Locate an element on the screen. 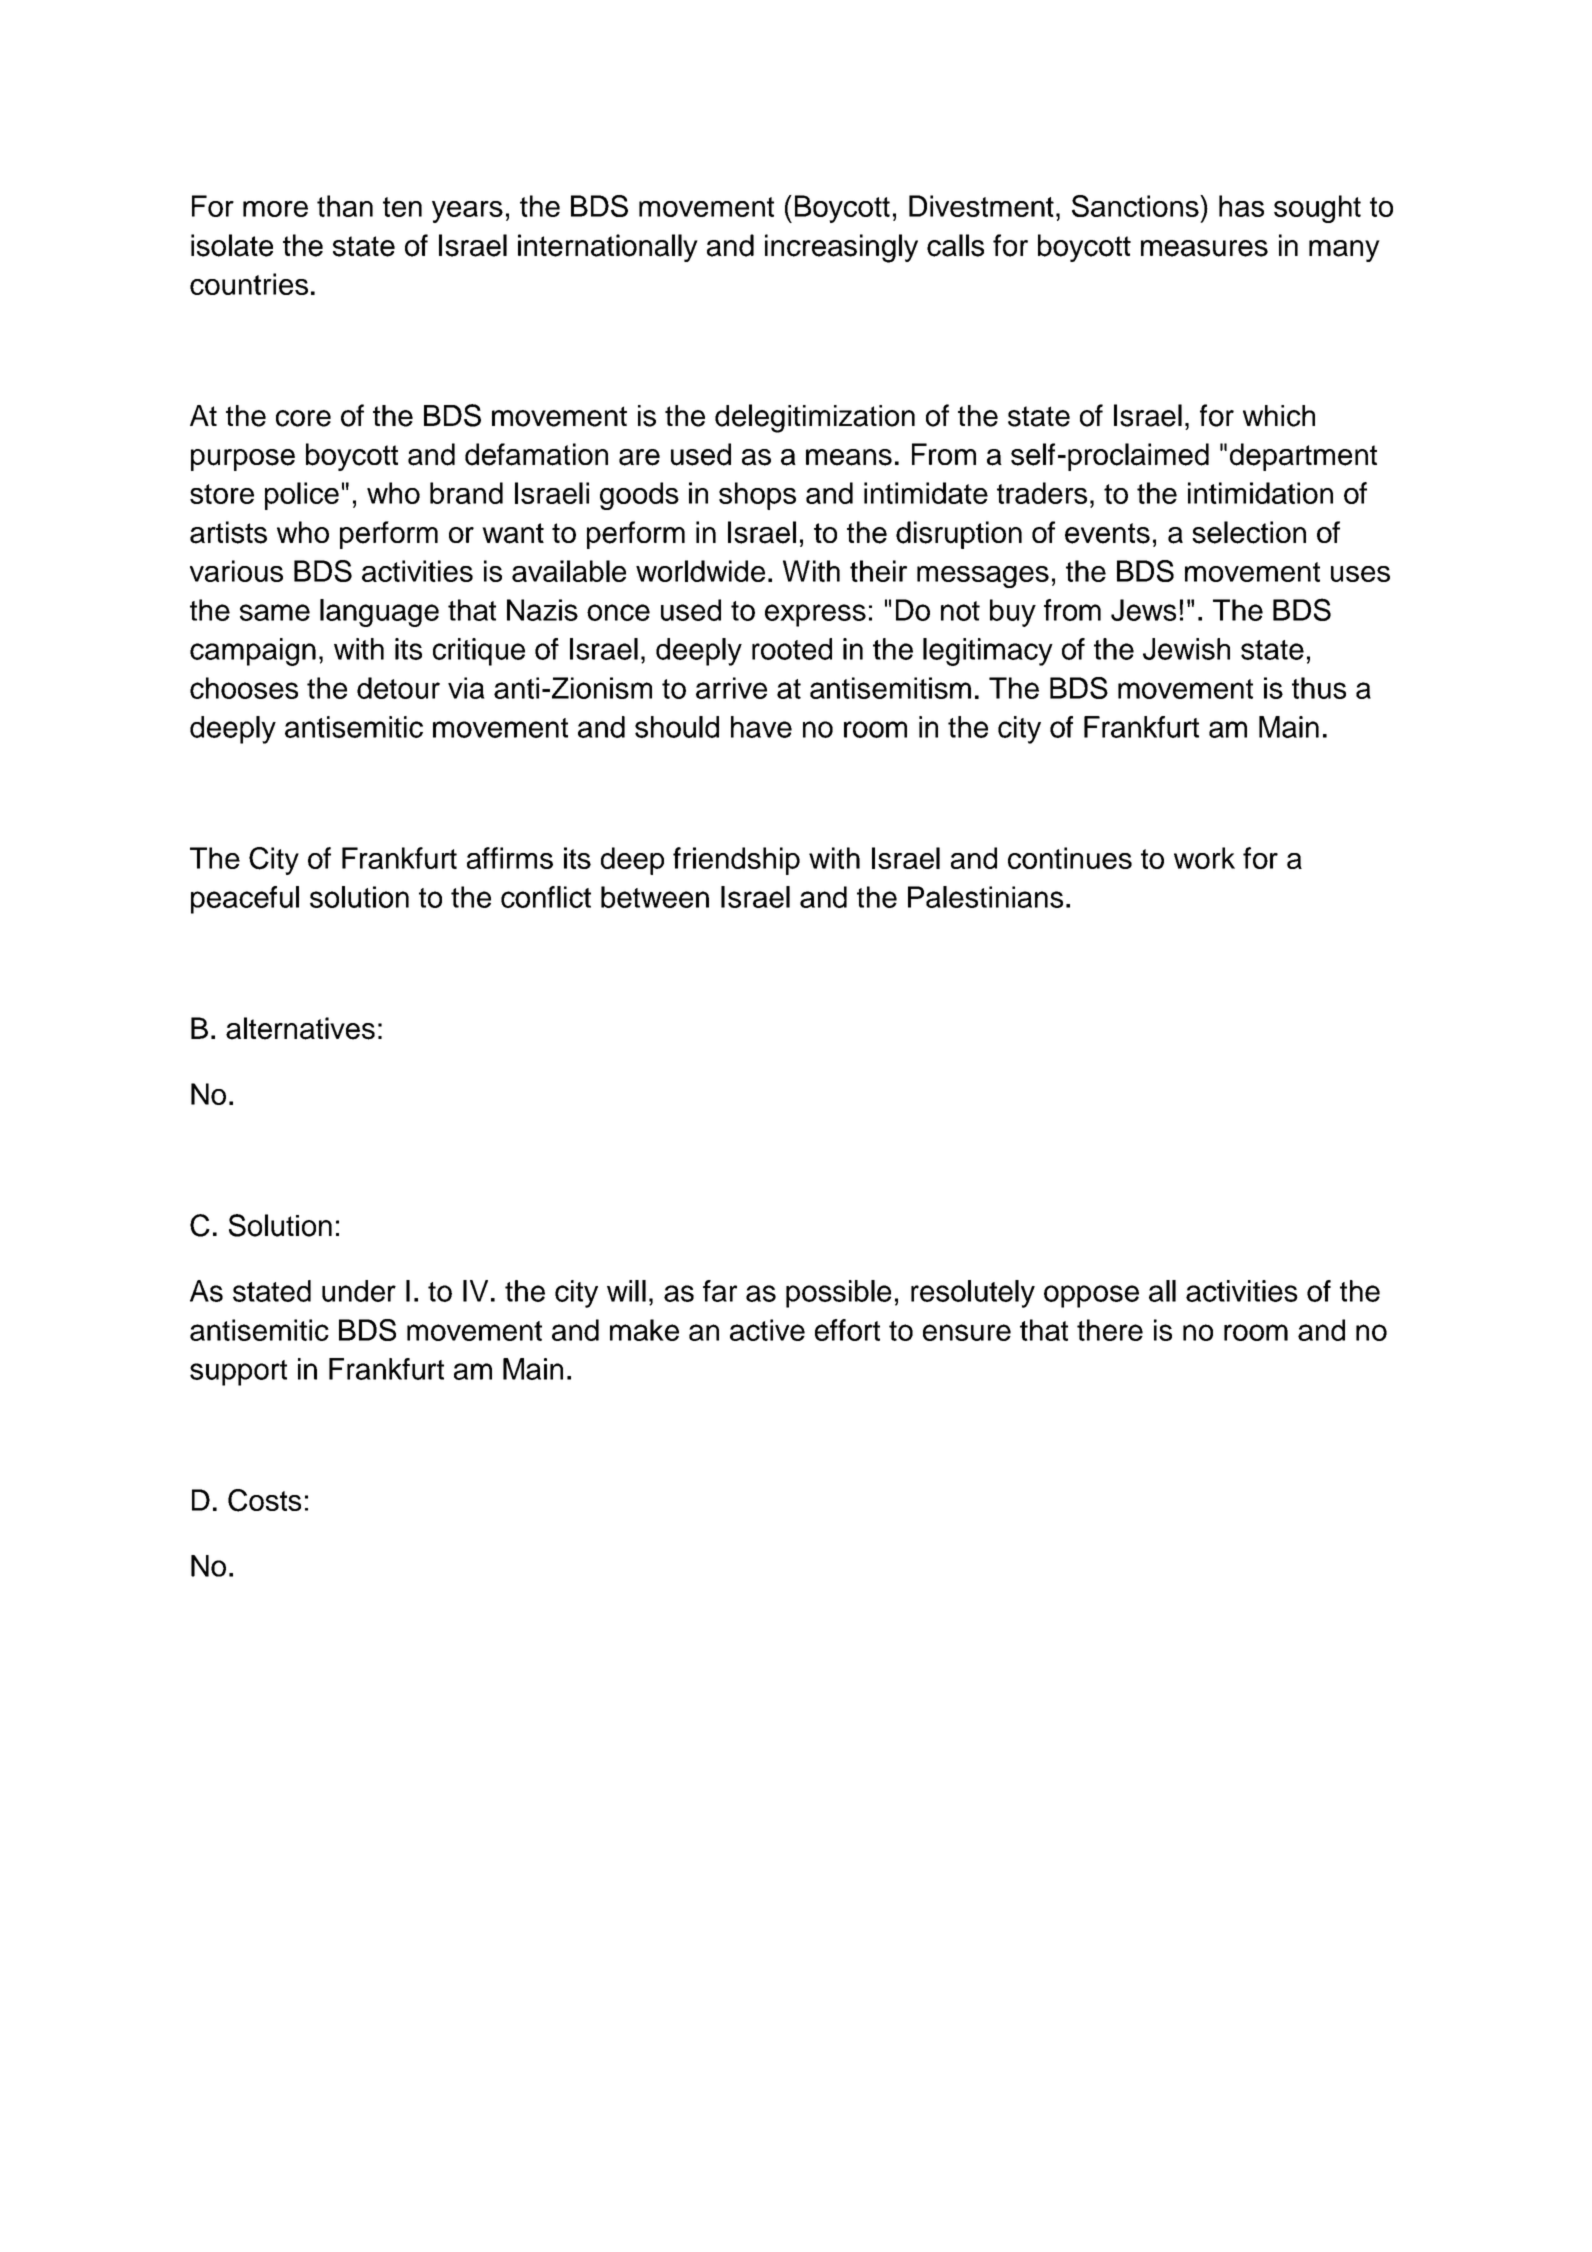 Image resolution: width=1592 pixels, height=2252 pixels. Costs is located at coordinates (264, 1500).
